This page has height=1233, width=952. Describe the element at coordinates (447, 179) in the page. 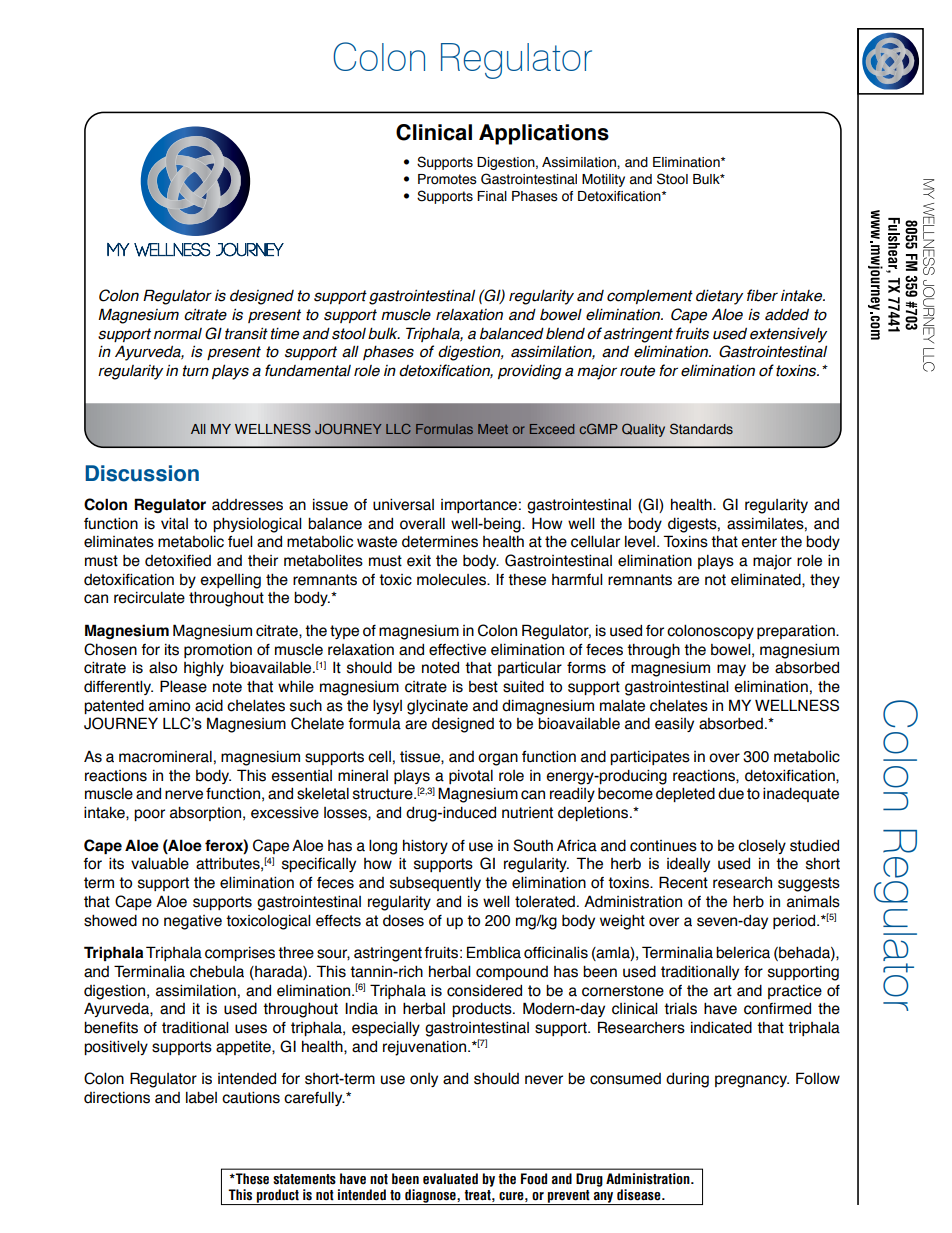

I see `Promotes` at that location.
